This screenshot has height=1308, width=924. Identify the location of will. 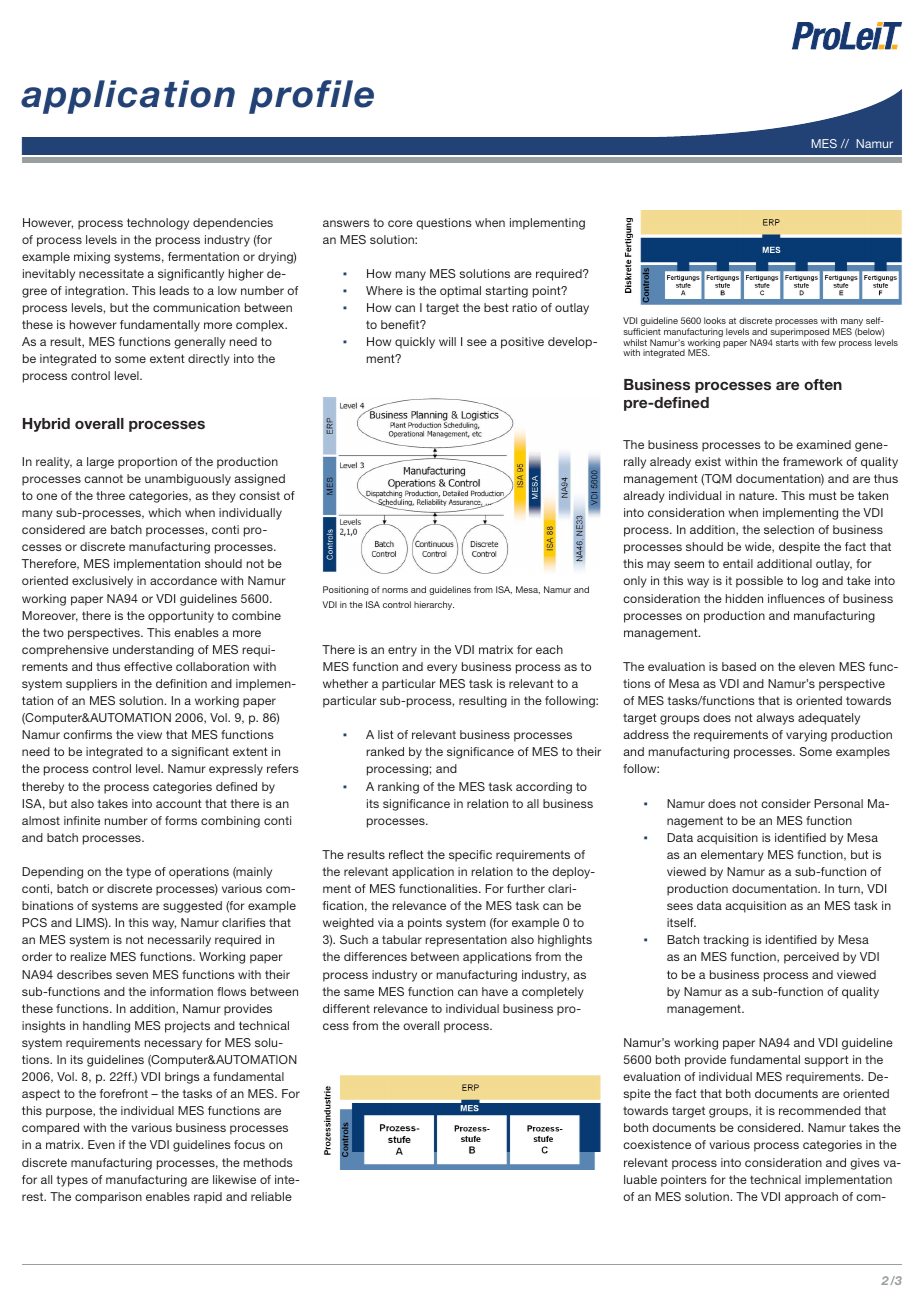
(447, 341).
